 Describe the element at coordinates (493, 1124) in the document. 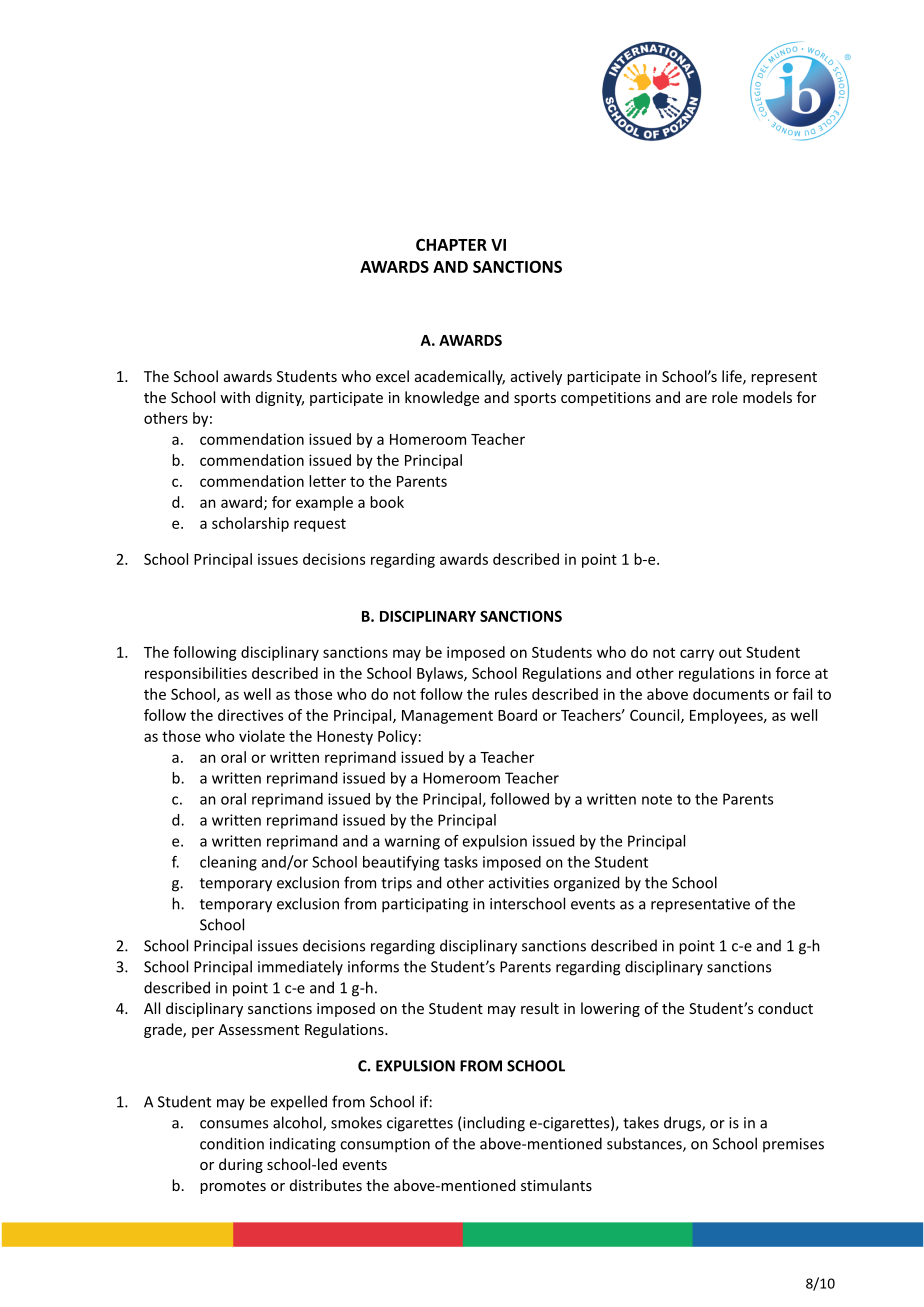

I see `including` at that location.
